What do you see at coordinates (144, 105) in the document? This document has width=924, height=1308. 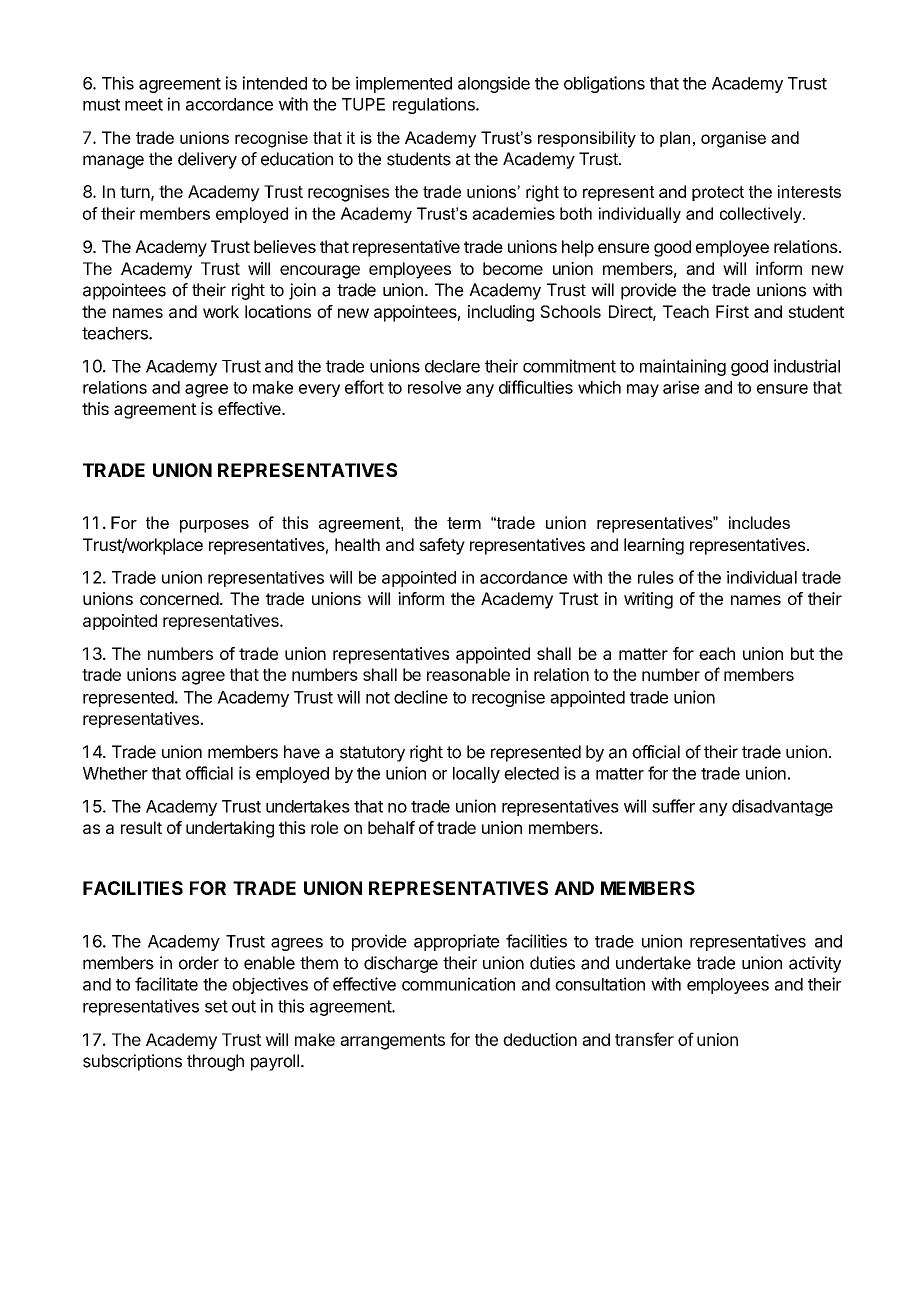 I see `meet` at bounding box center [144, 105].
